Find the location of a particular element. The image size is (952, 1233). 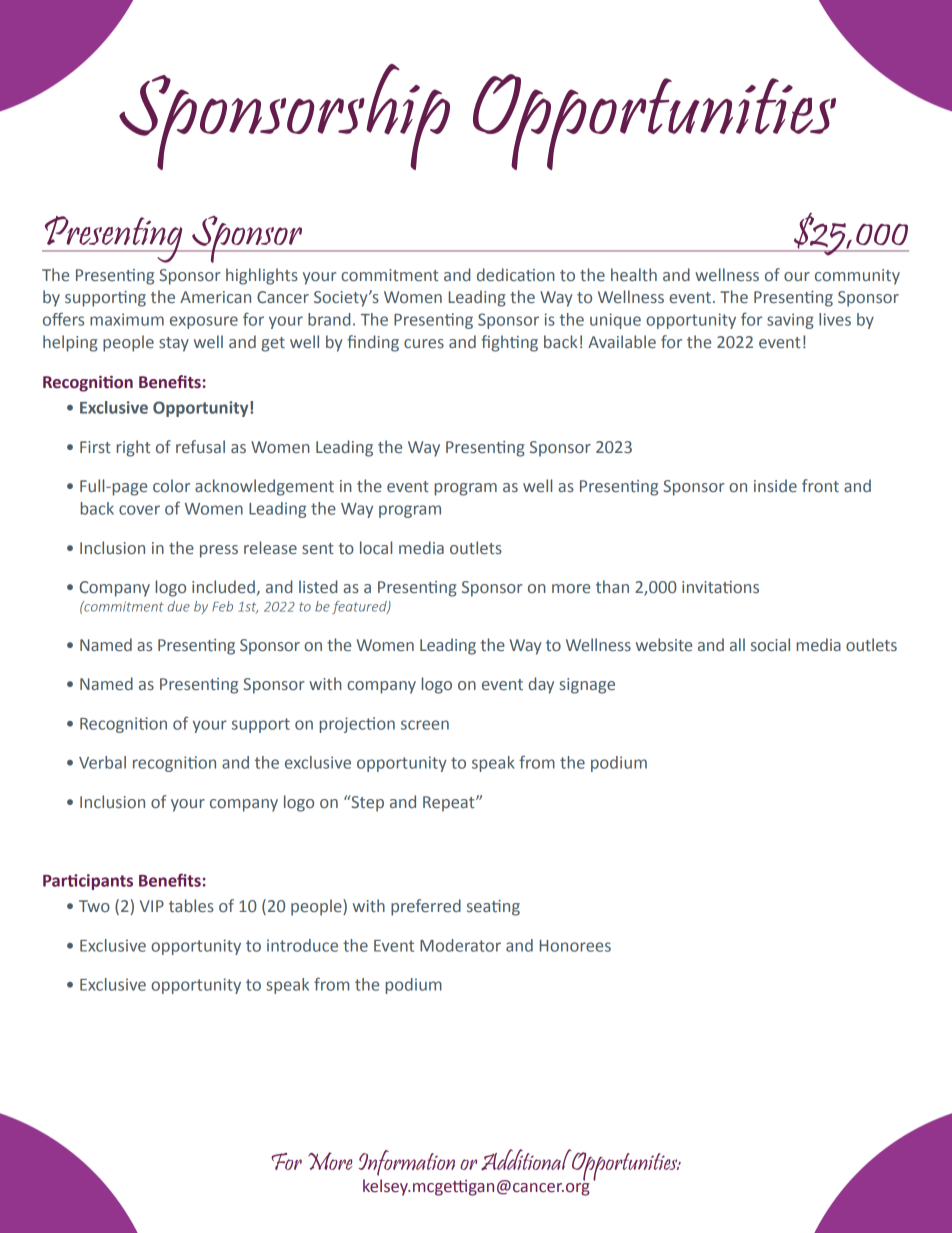

seating is located at coordinates (493, 908).
